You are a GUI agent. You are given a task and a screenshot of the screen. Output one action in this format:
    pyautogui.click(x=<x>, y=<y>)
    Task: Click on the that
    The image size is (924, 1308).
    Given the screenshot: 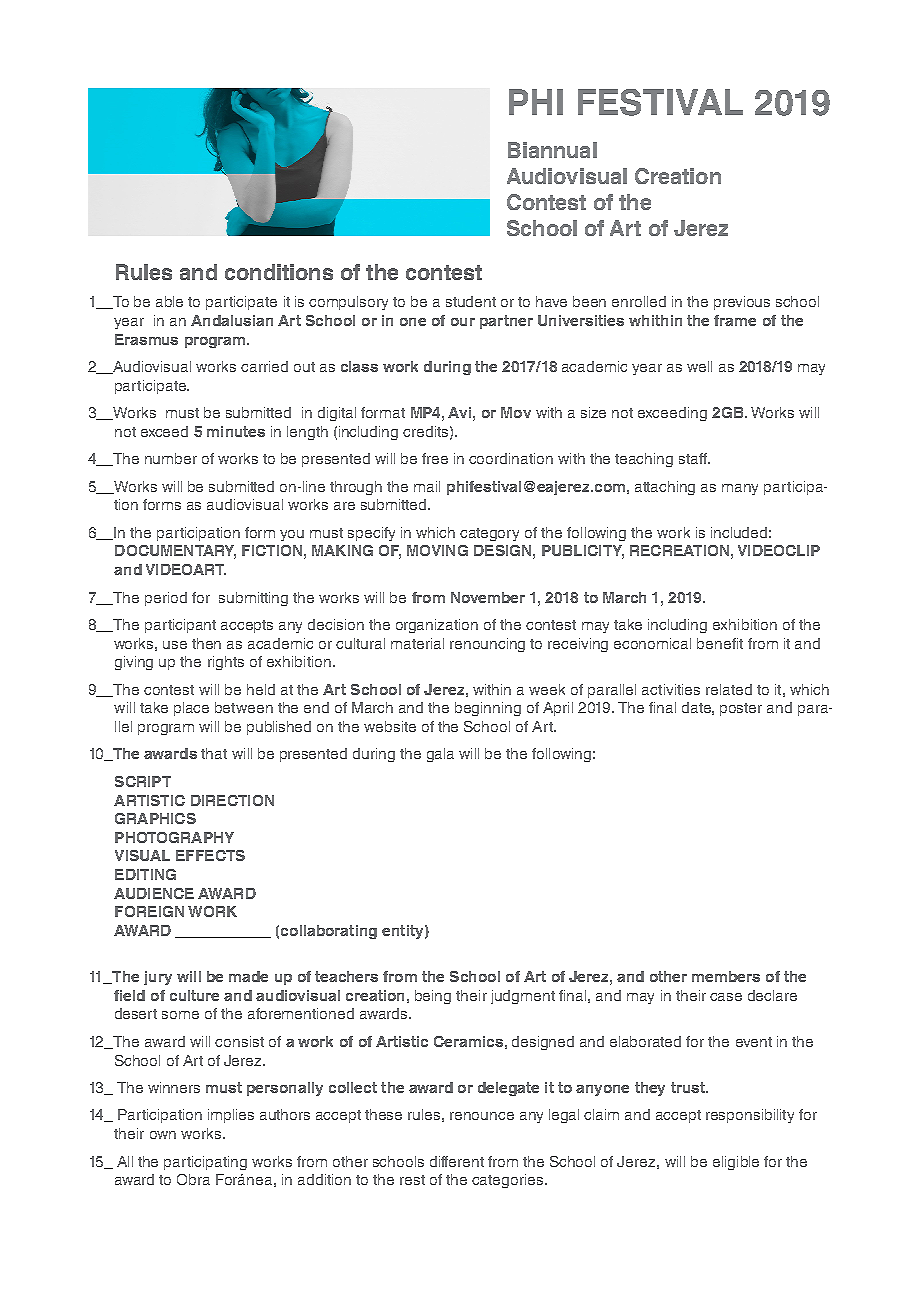 What is the action you would take?
    pyautogui.click(x=214, y=753)
